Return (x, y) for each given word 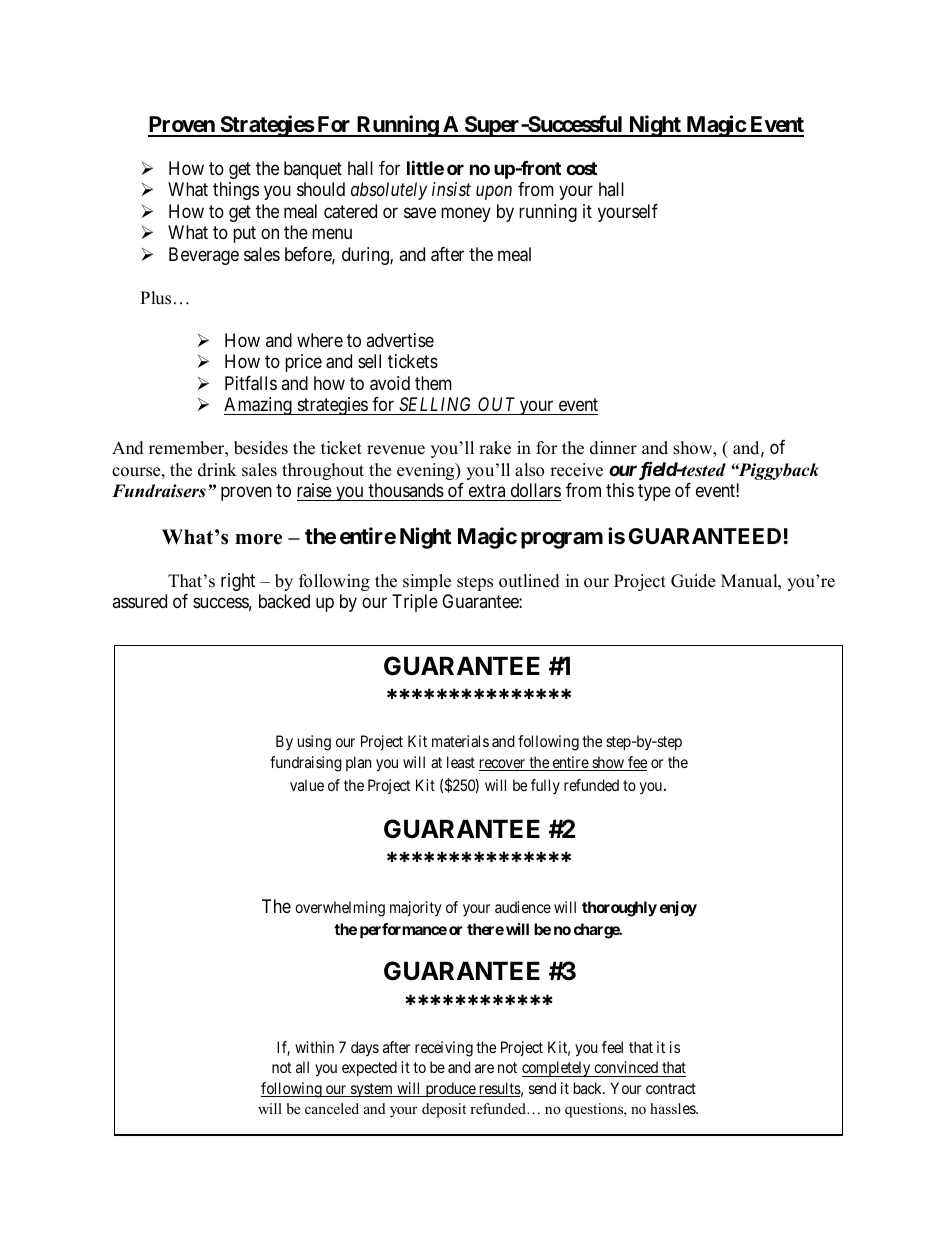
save (420, 213)
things (236, 191)
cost (581, 168)
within (314, 1047)
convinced (626, 1067)
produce (450, 1089)
